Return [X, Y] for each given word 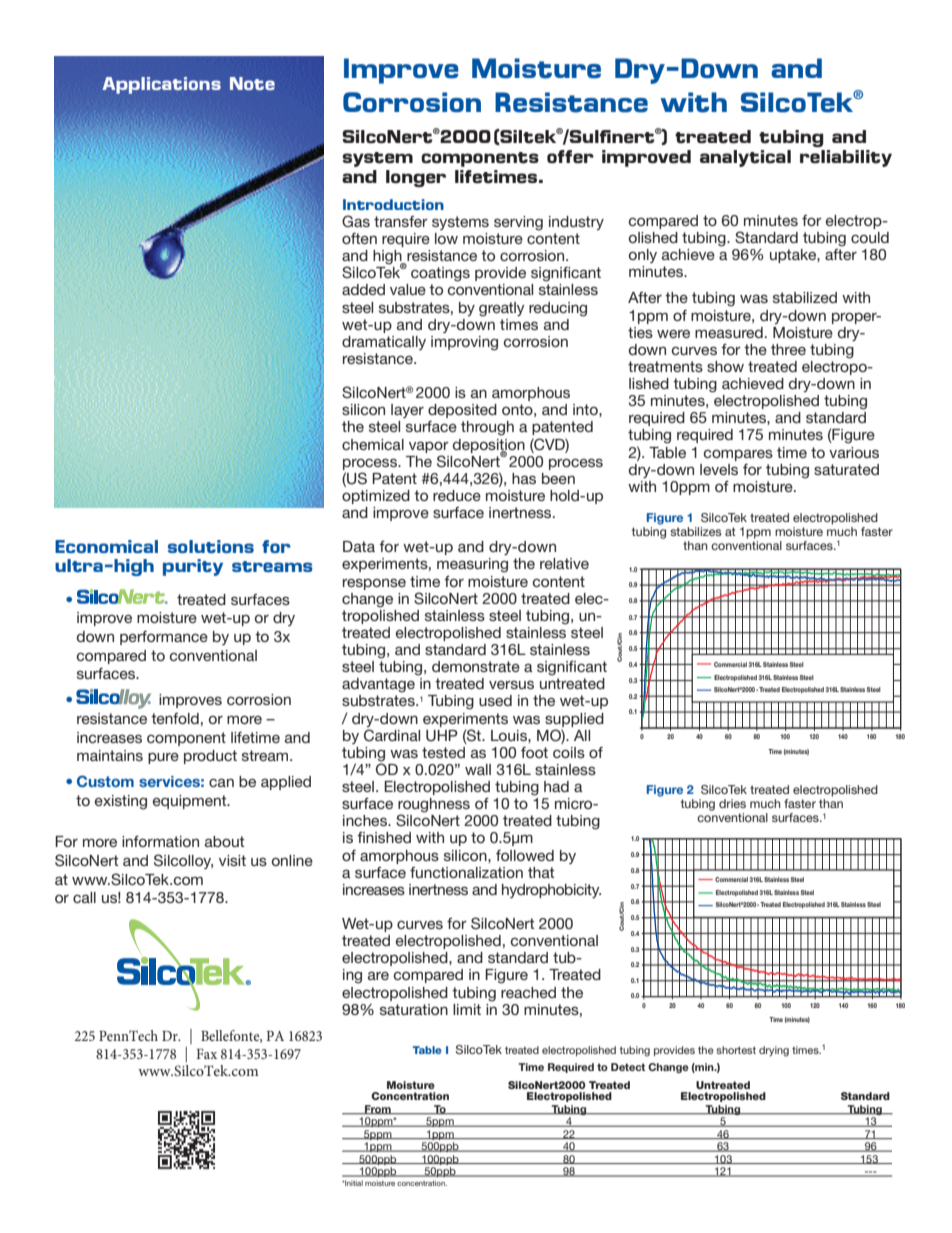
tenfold [175, 718]
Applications [161, 85]
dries [732, 803]
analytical [745, 158]
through [487, 428]
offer [570, 156]
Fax [206, 1054]
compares [738, 455]
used [495, 700]
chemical [373, 444]
